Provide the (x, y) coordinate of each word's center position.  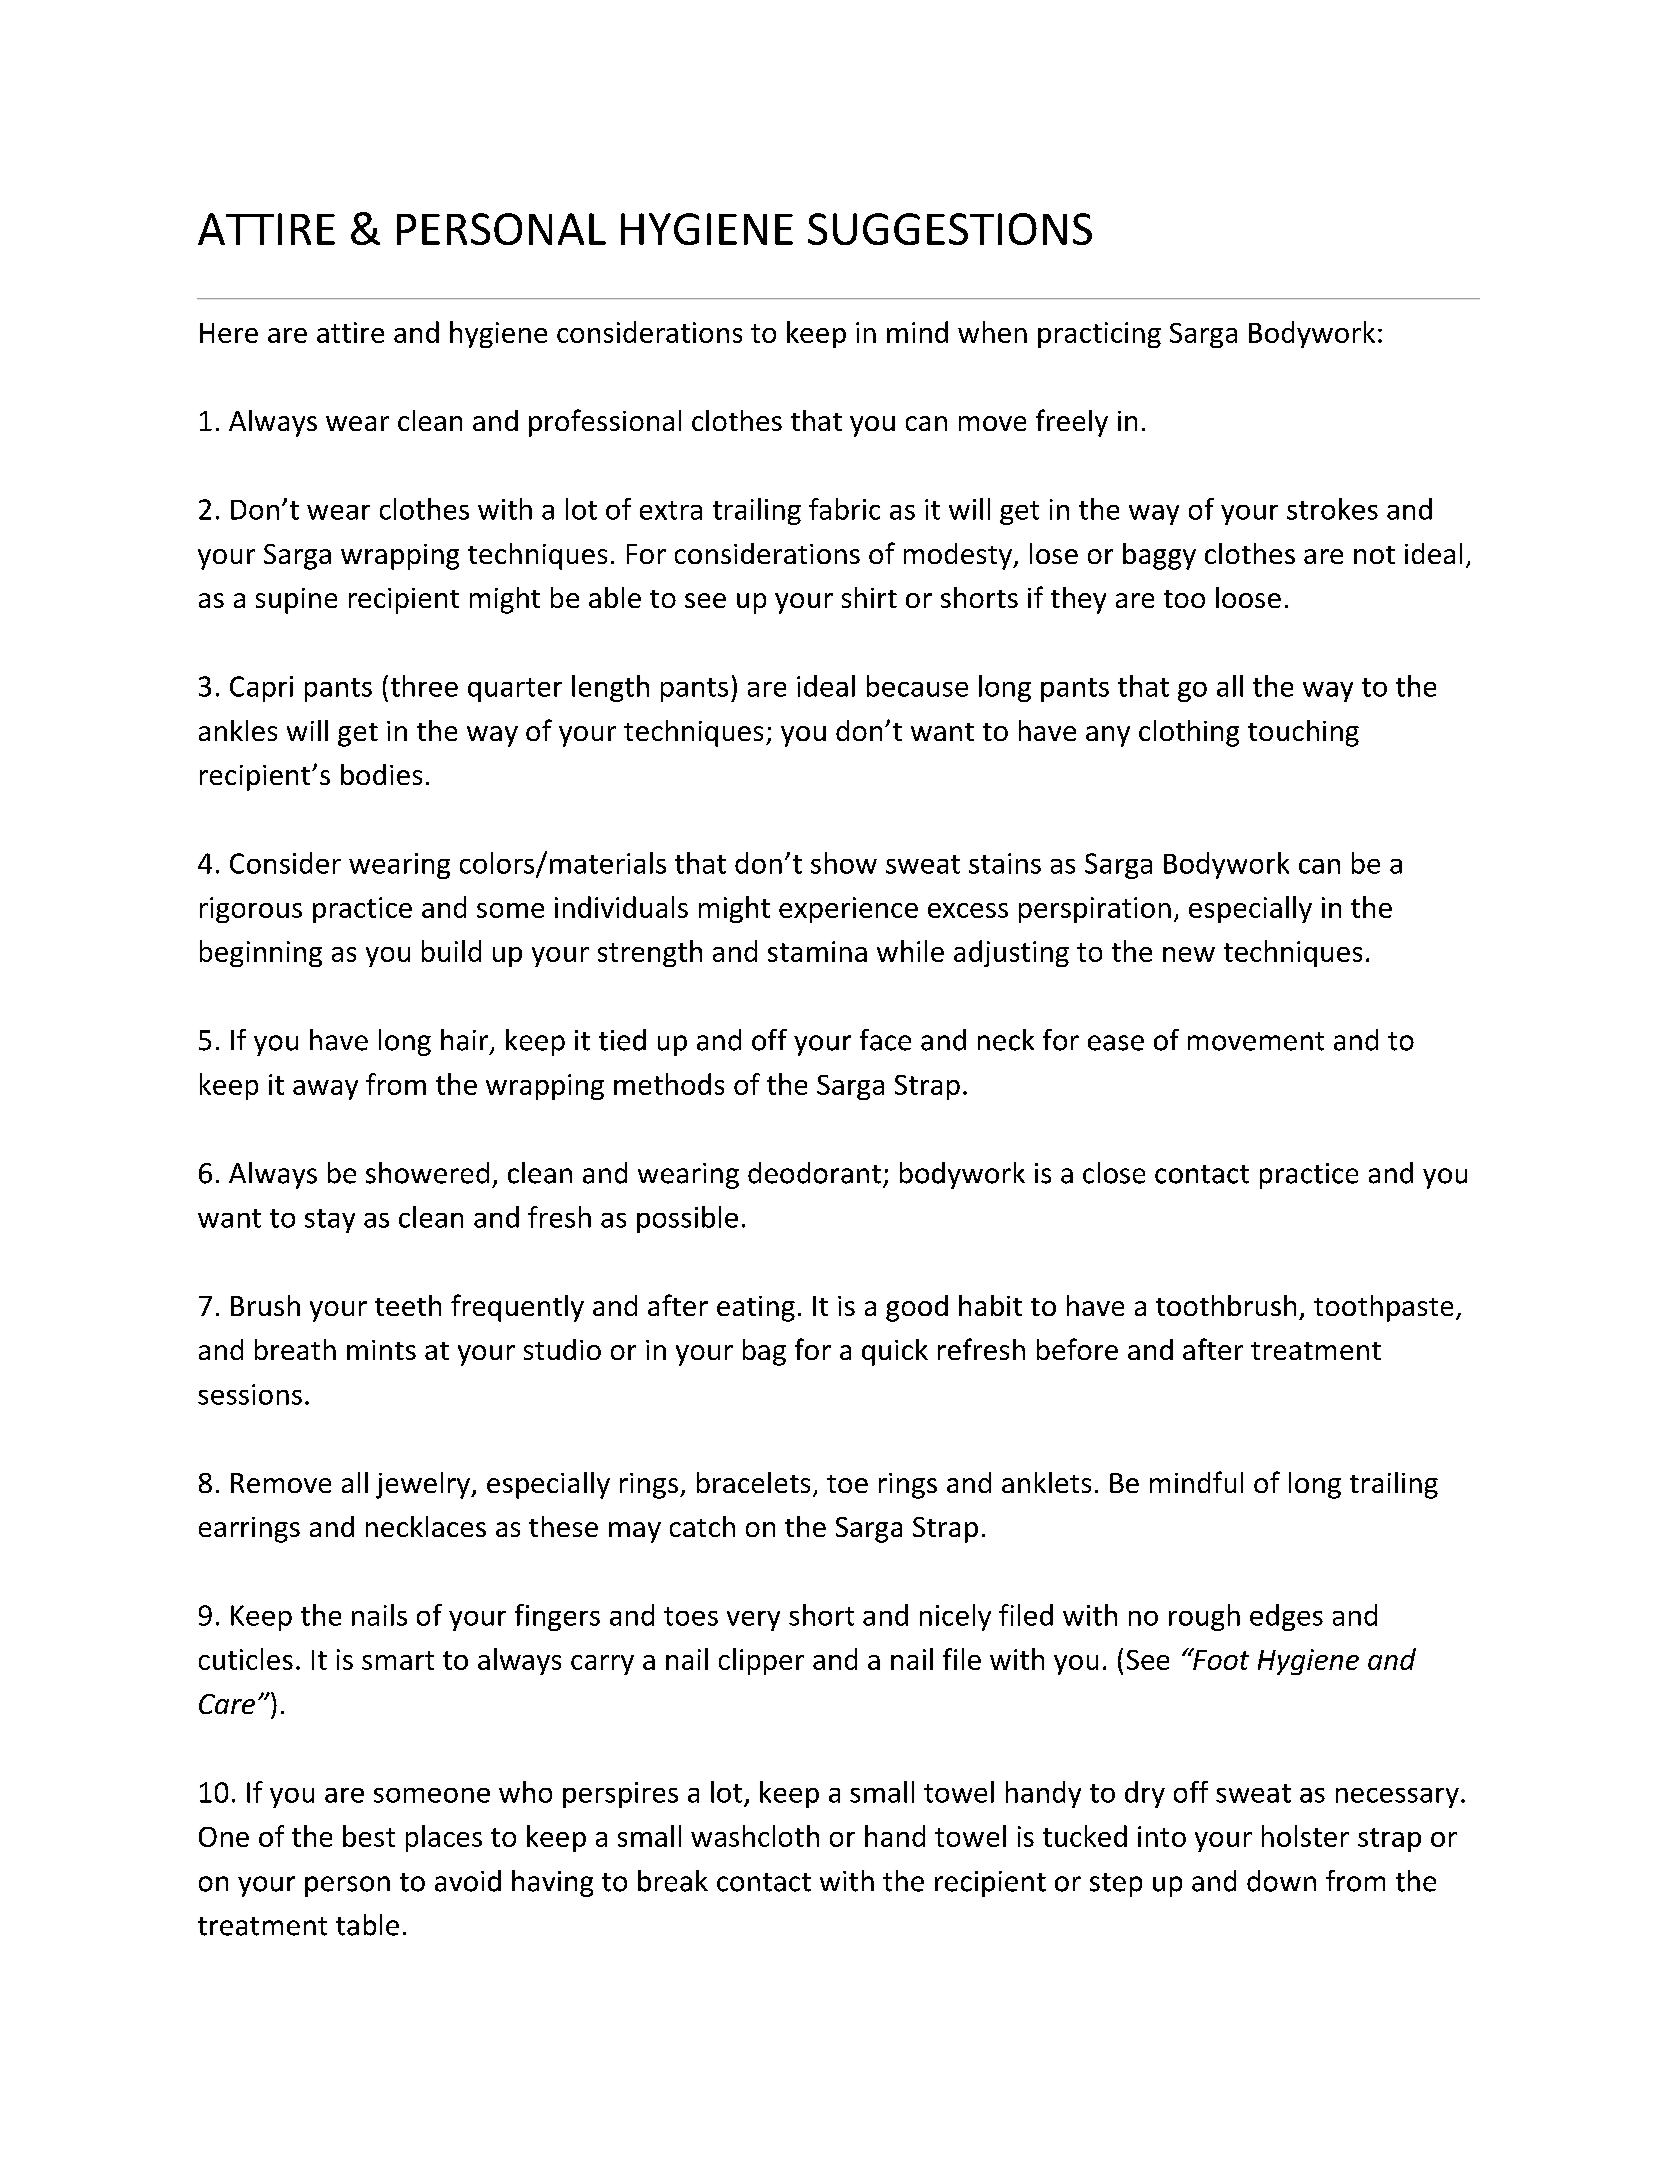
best (369, 1836)
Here (229, 333)
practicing (1099, 335)
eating (756, 1309)
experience (848, 910)
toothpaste (1383, 1308)
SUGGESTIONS (950, 229)
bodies (381, 774)
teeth (408, 1305)
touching (1303, 733)
